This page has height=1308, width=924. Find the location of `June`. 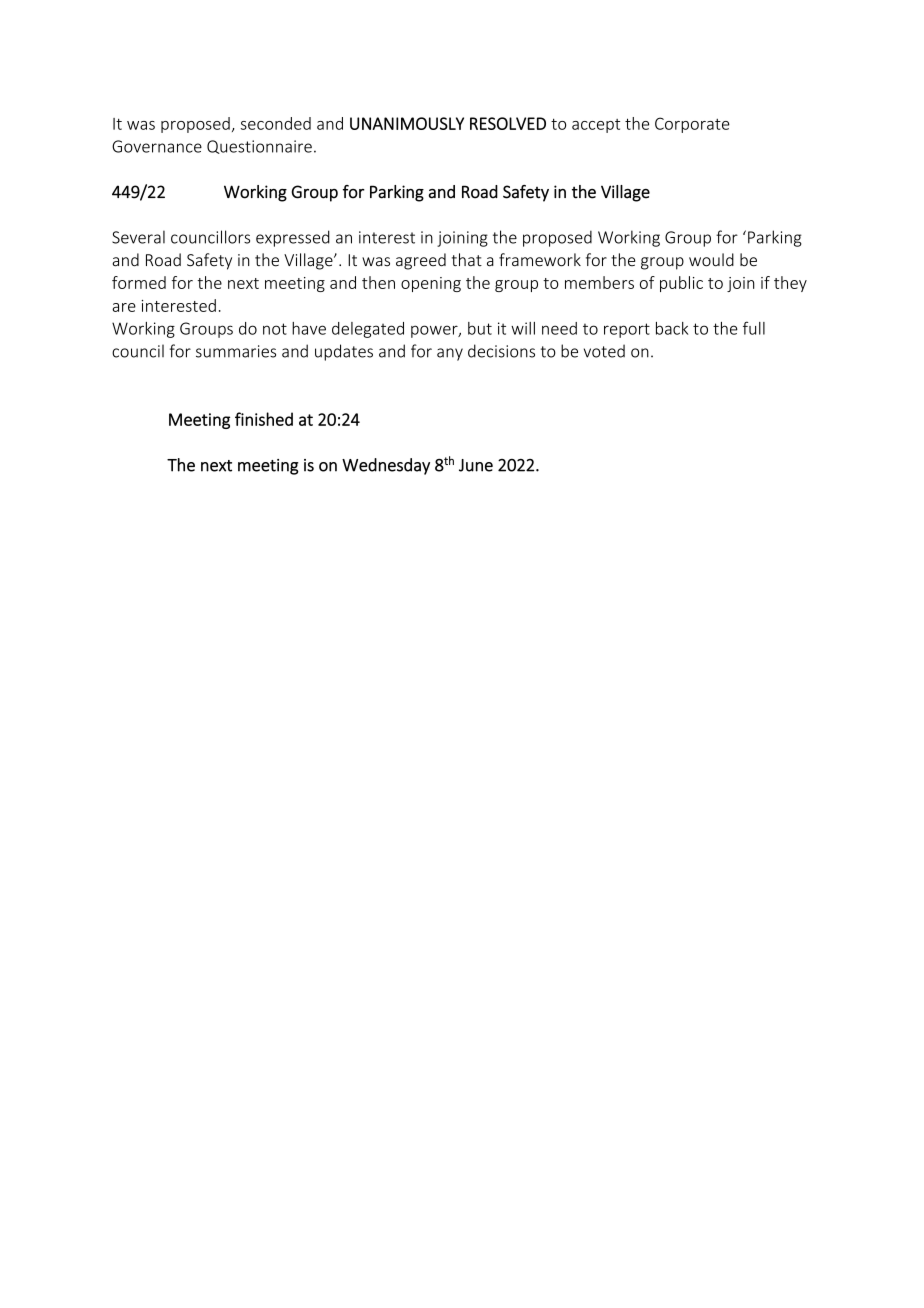

June is located at coordinates (476, 465).
